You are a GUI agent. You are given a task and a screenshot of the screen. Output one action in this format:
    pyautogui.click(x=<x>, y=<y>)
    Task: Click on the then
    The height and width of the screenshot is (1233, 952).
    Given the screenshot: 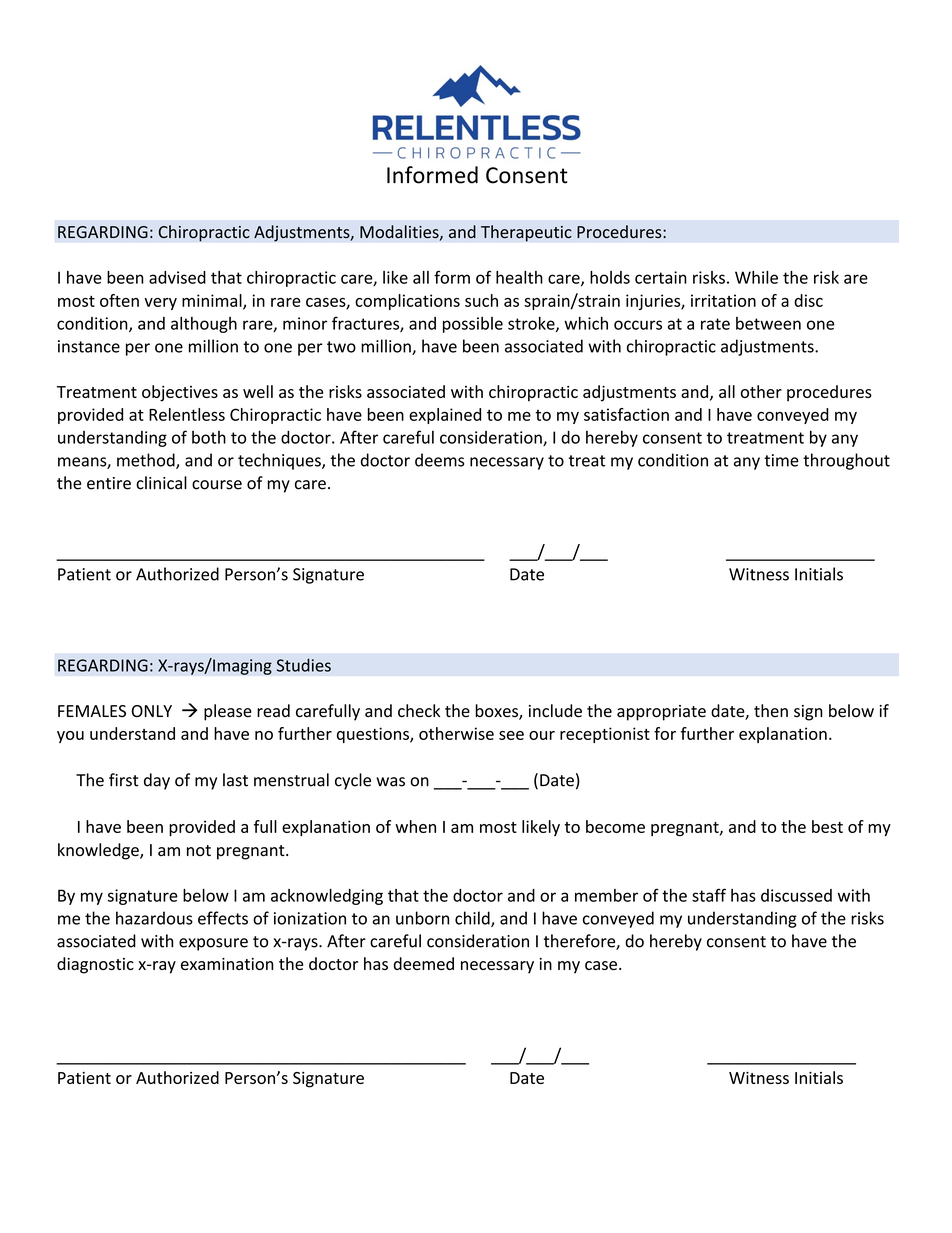 What is the action you would take?
    pyautogui.click(x=771, y=710)
